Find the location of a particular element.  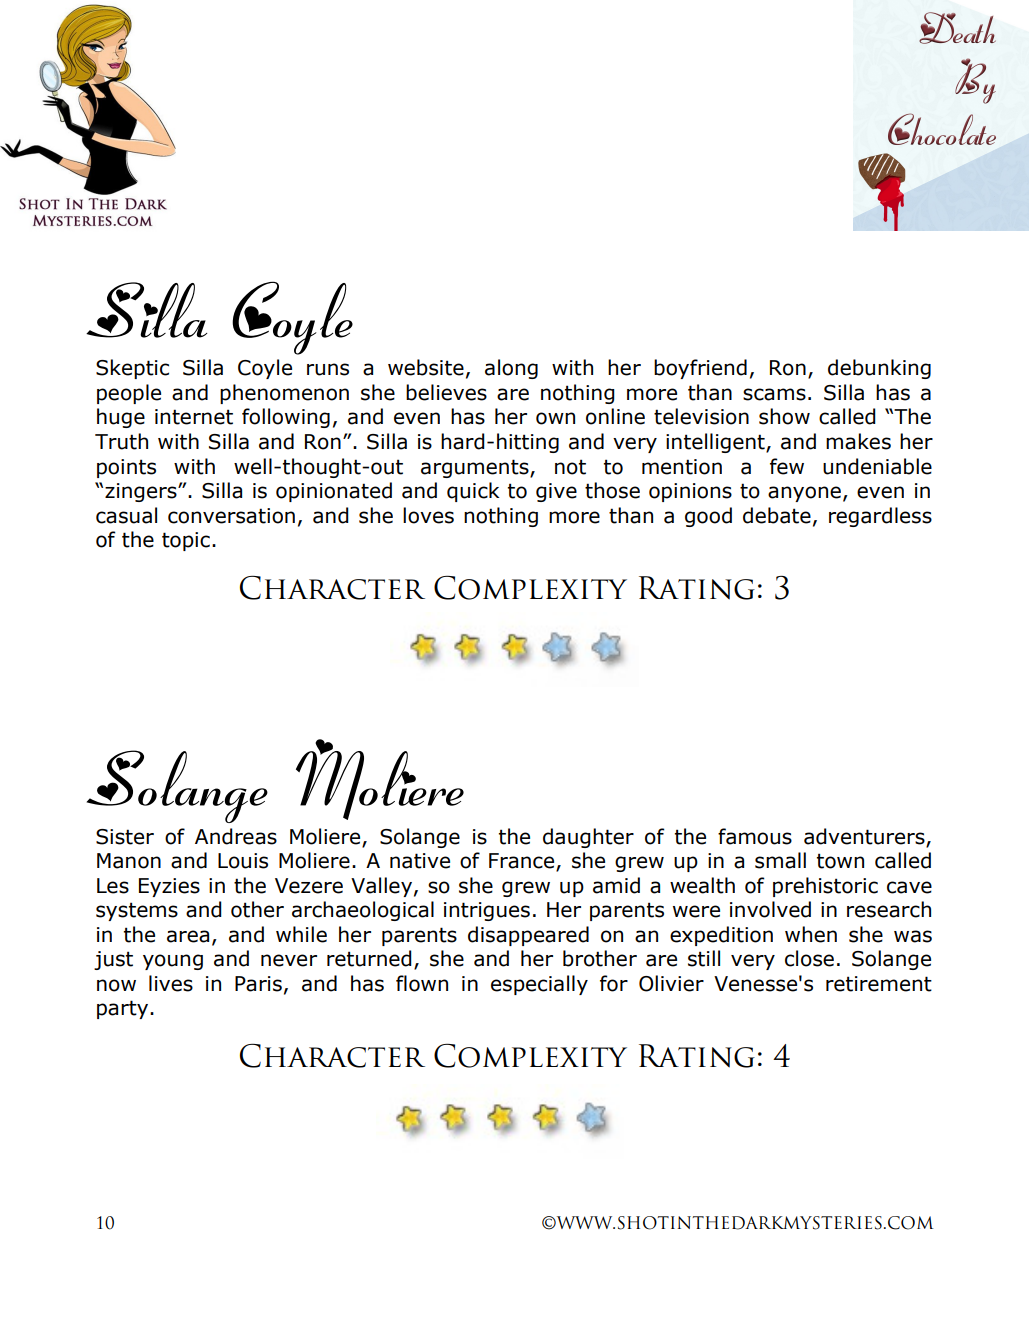

along is located at coordinates (511, 369).
